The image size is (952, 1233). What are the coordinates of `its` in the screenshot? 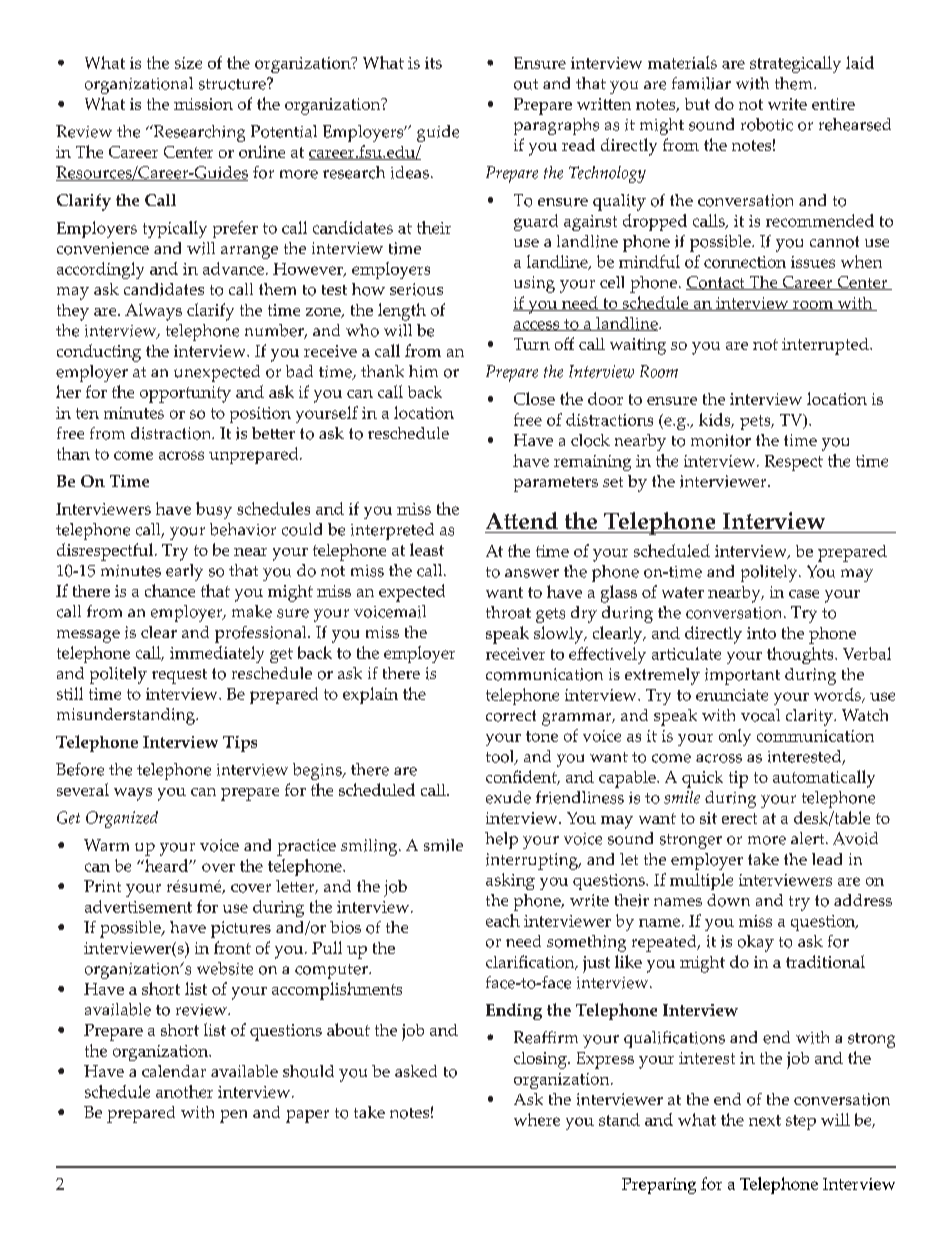 It's located at (433, 63).
